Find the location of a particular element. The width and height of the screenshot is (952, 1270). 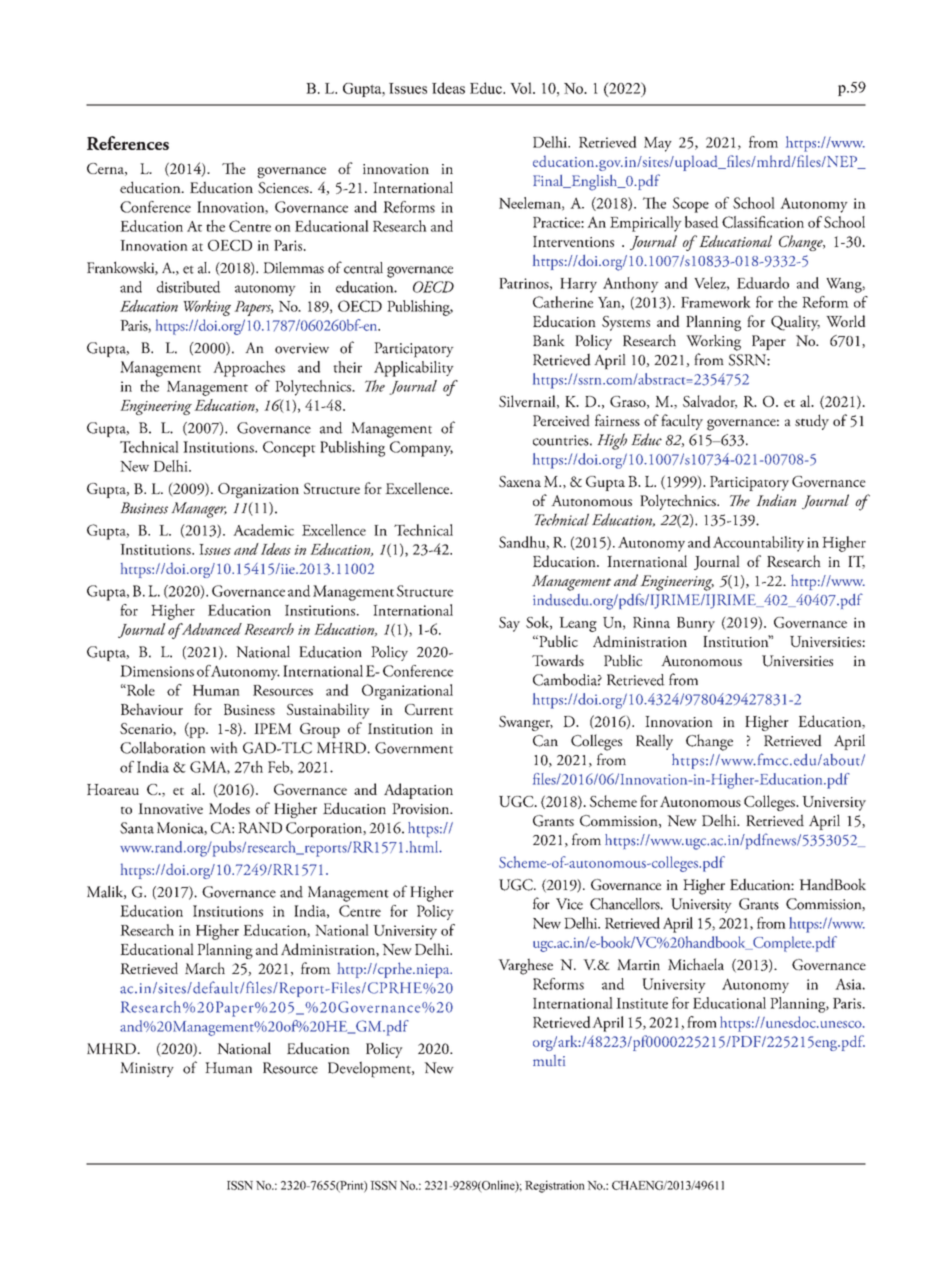

Rinna is located at coordinates (651, 622).
